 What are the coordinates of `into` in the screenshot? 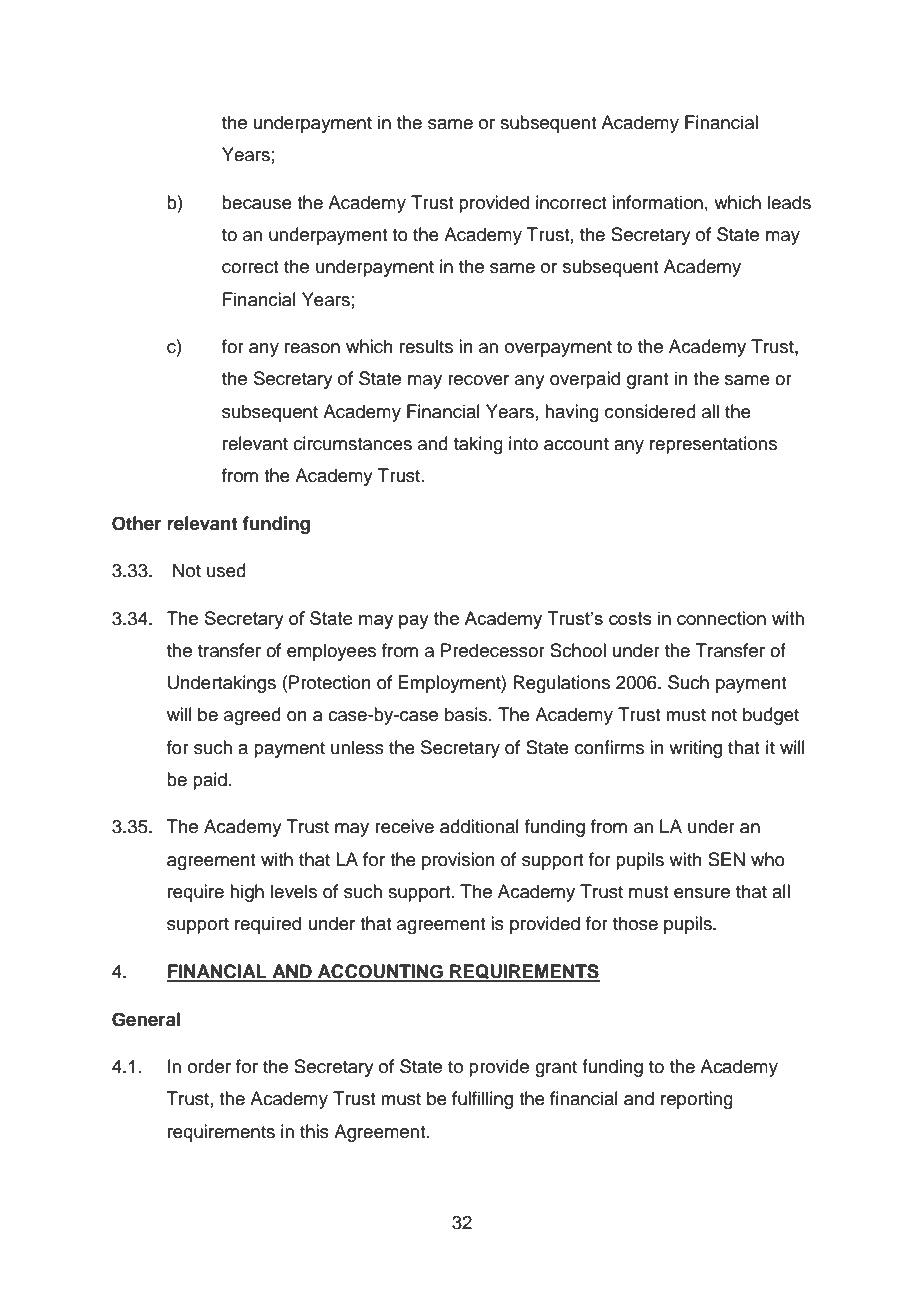 It's located at (523, 443).
